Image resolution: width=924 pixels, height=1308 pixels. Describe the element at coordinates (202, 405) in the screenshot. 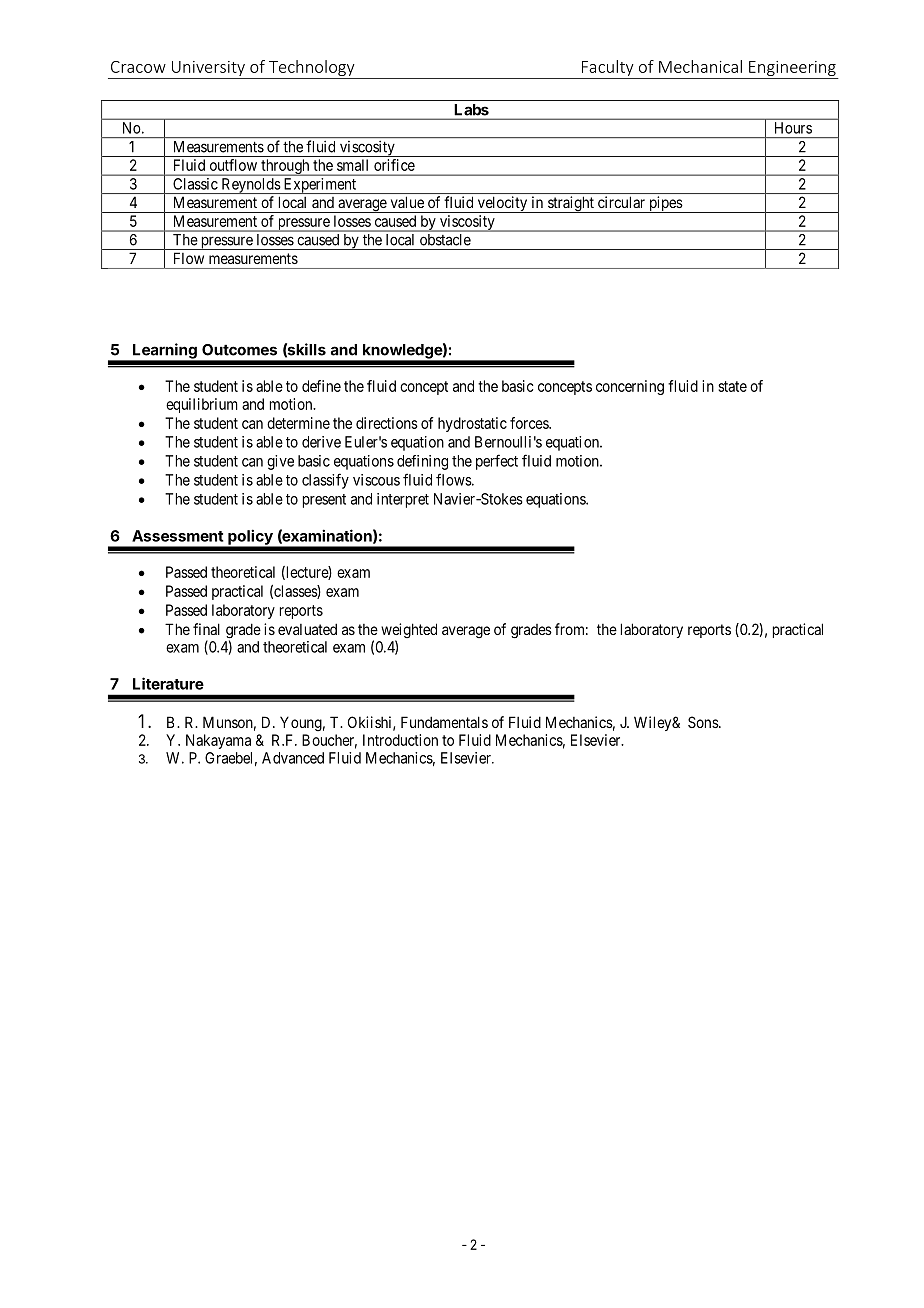

I see `equilibrium` at that location.
